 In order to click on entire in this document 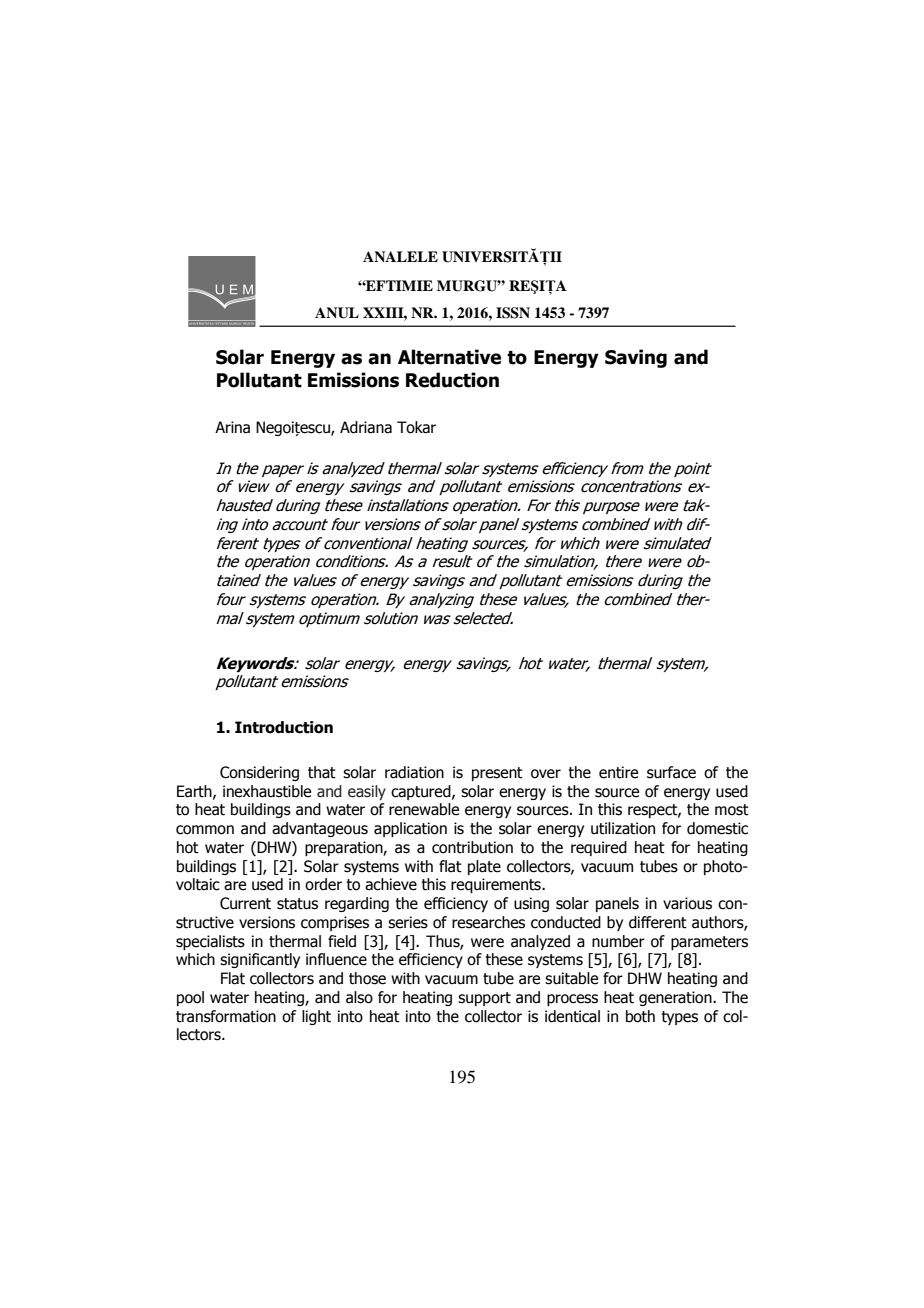, I will do `click(618, 772)`.
